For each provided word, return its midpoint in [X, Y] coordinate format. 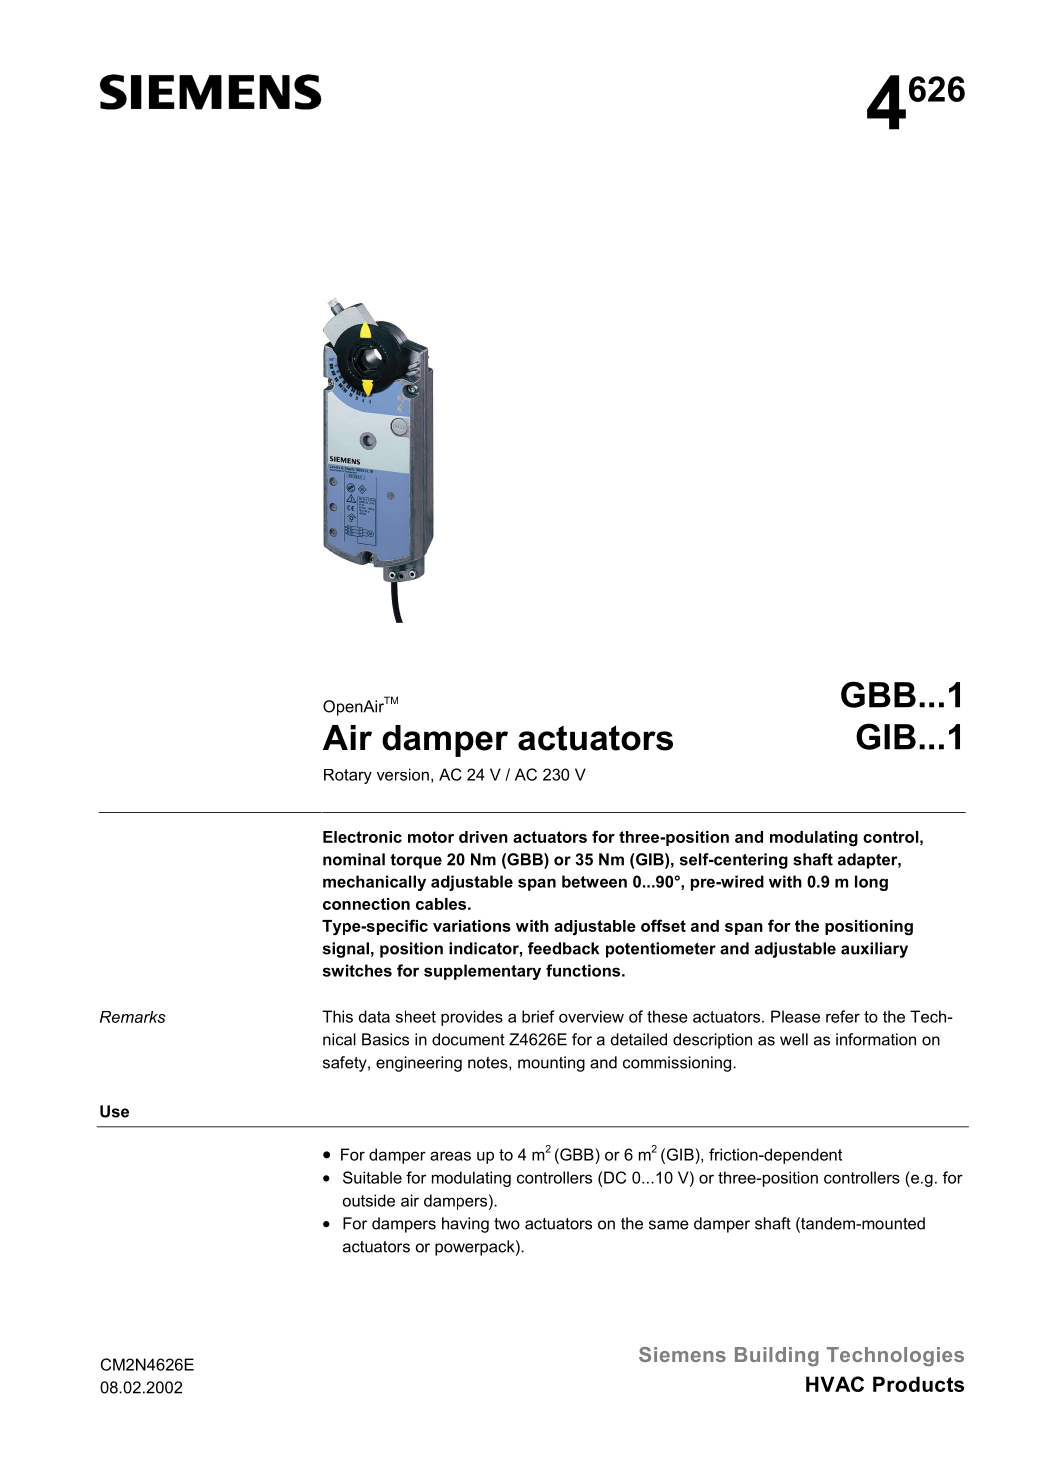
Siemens [682, 1354]
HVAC [835, 1384]
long [871, 883]
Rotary [348, 776]
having [465, 1225]
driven [483, 837]
